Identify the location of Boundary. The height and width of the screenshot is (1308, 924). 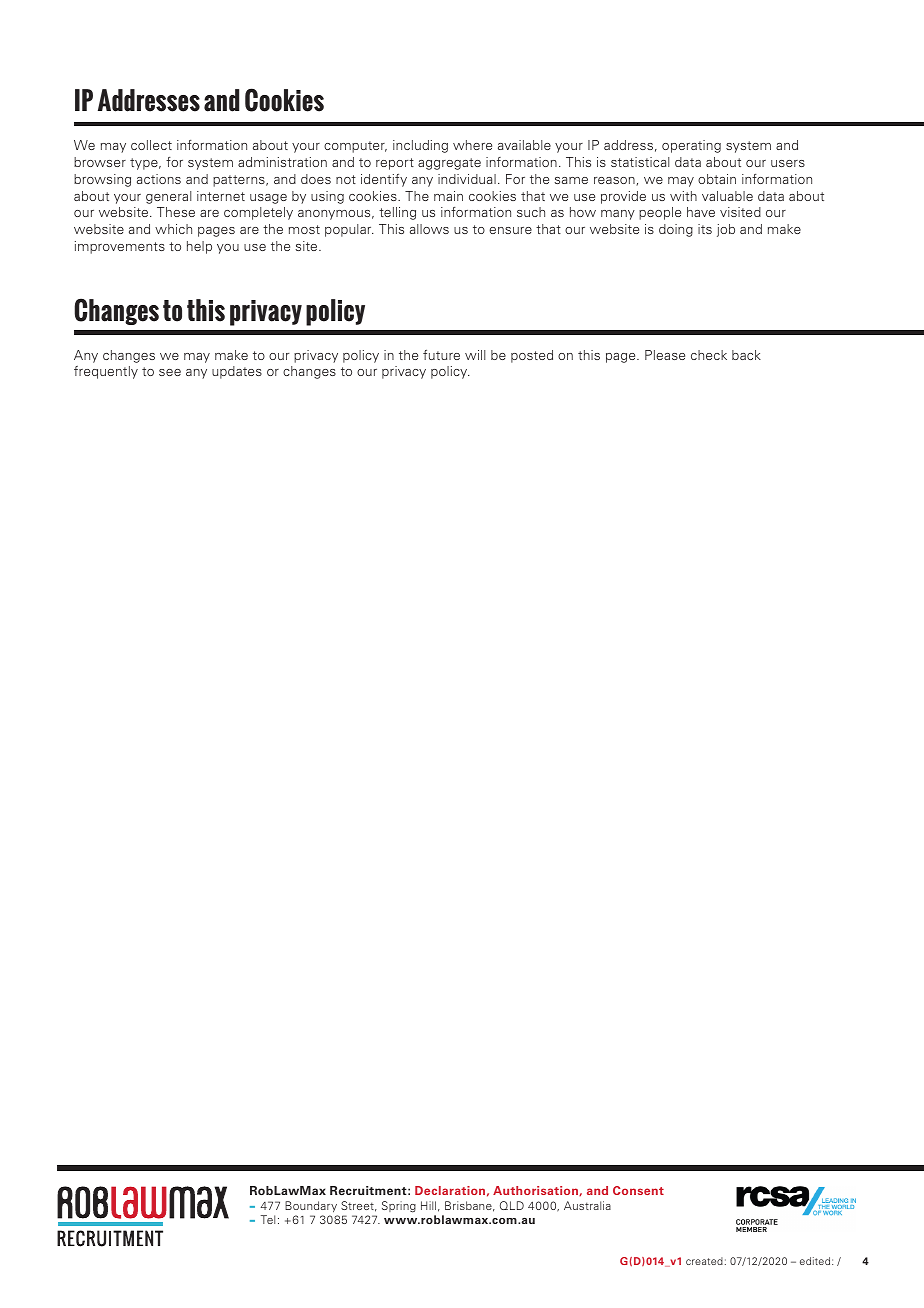
(311, 1207).
